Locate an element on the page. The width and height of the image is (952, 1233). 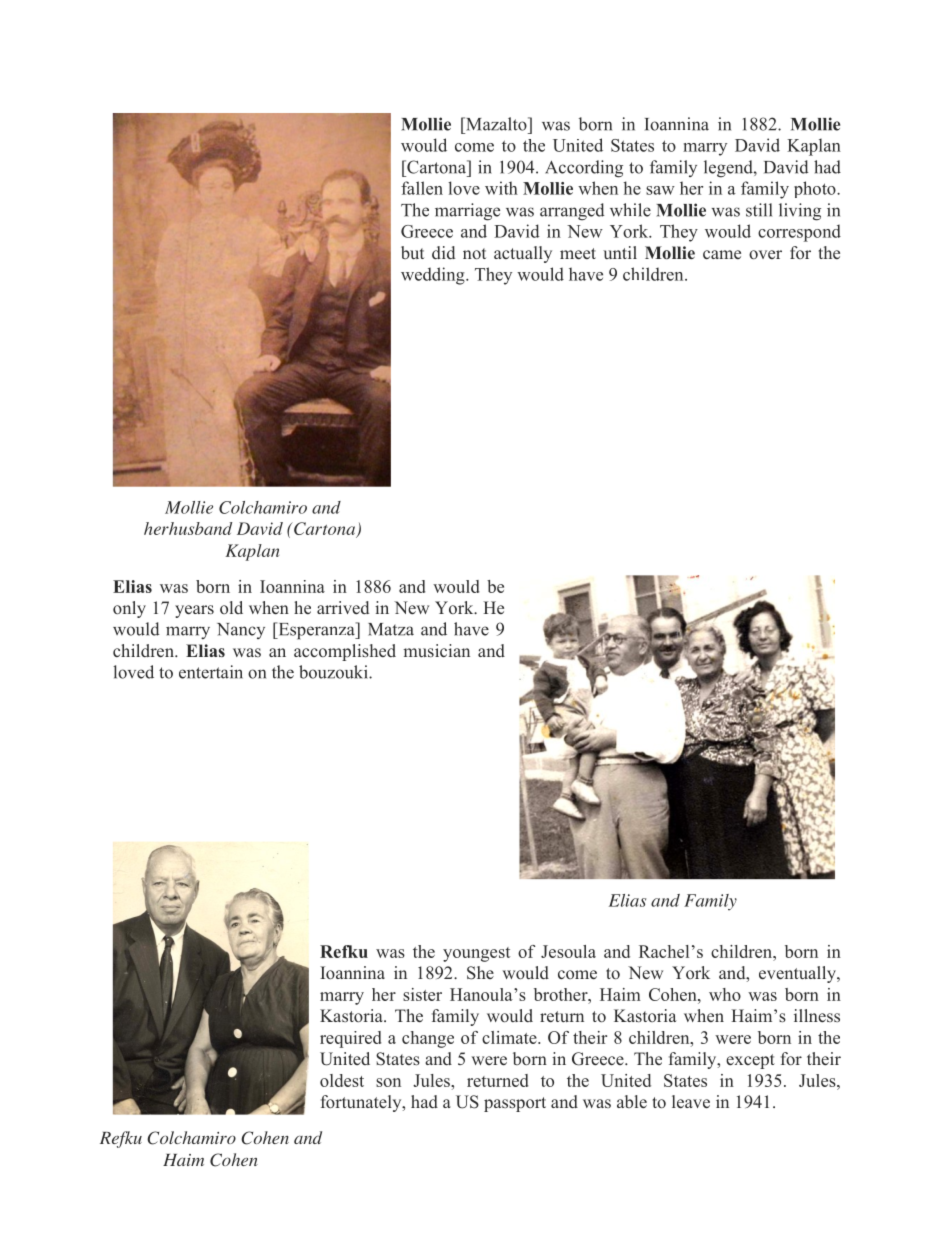
marriage is located at coordinates (467, 212).
